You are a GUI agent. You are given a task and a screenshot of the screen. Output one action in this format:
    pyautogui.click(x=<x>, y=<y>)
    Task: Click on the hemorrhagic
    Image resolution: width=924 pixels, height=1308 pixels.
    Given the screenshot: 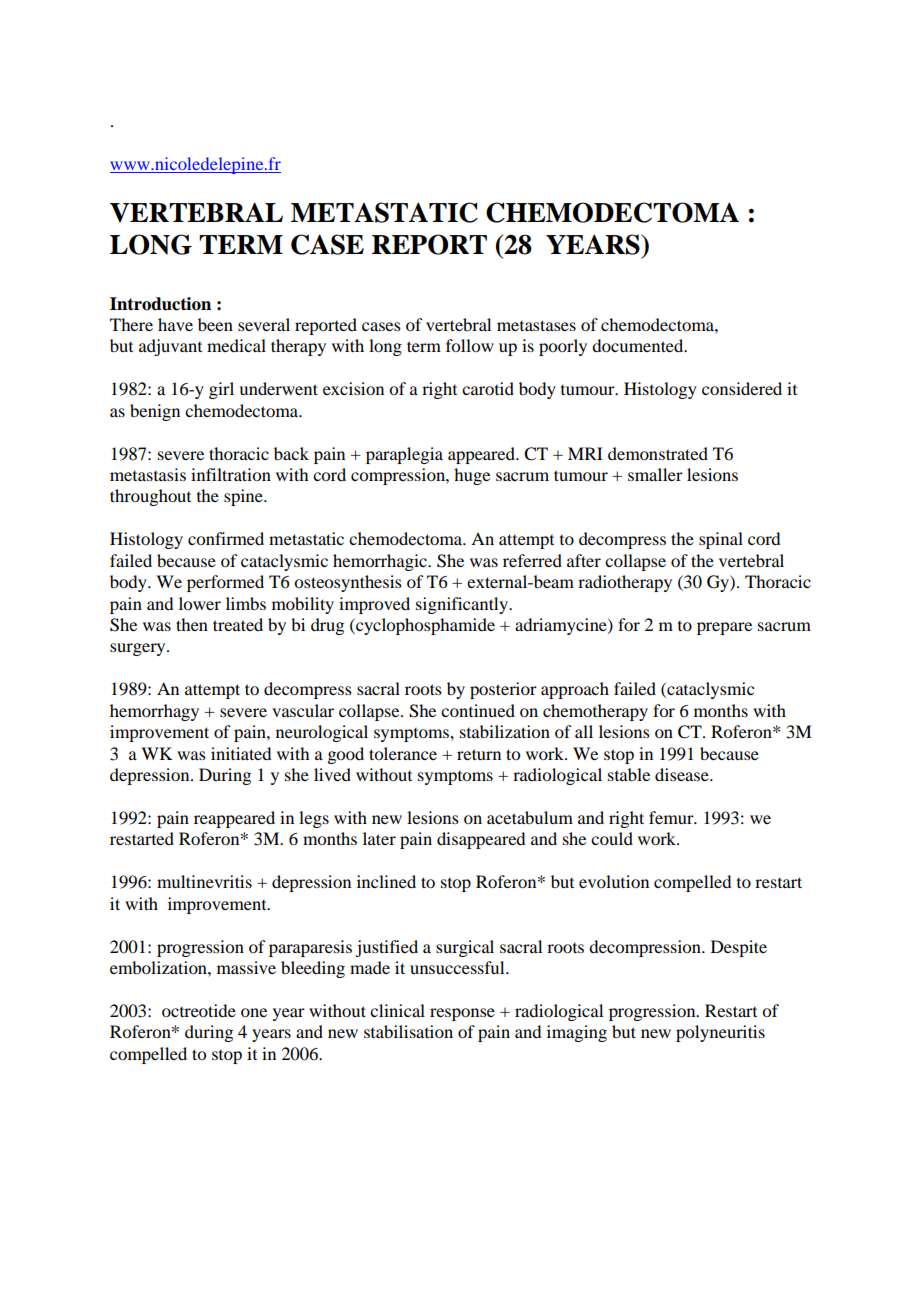 What is the action you would take?
    pyautogui.click(x=381, y=562)
